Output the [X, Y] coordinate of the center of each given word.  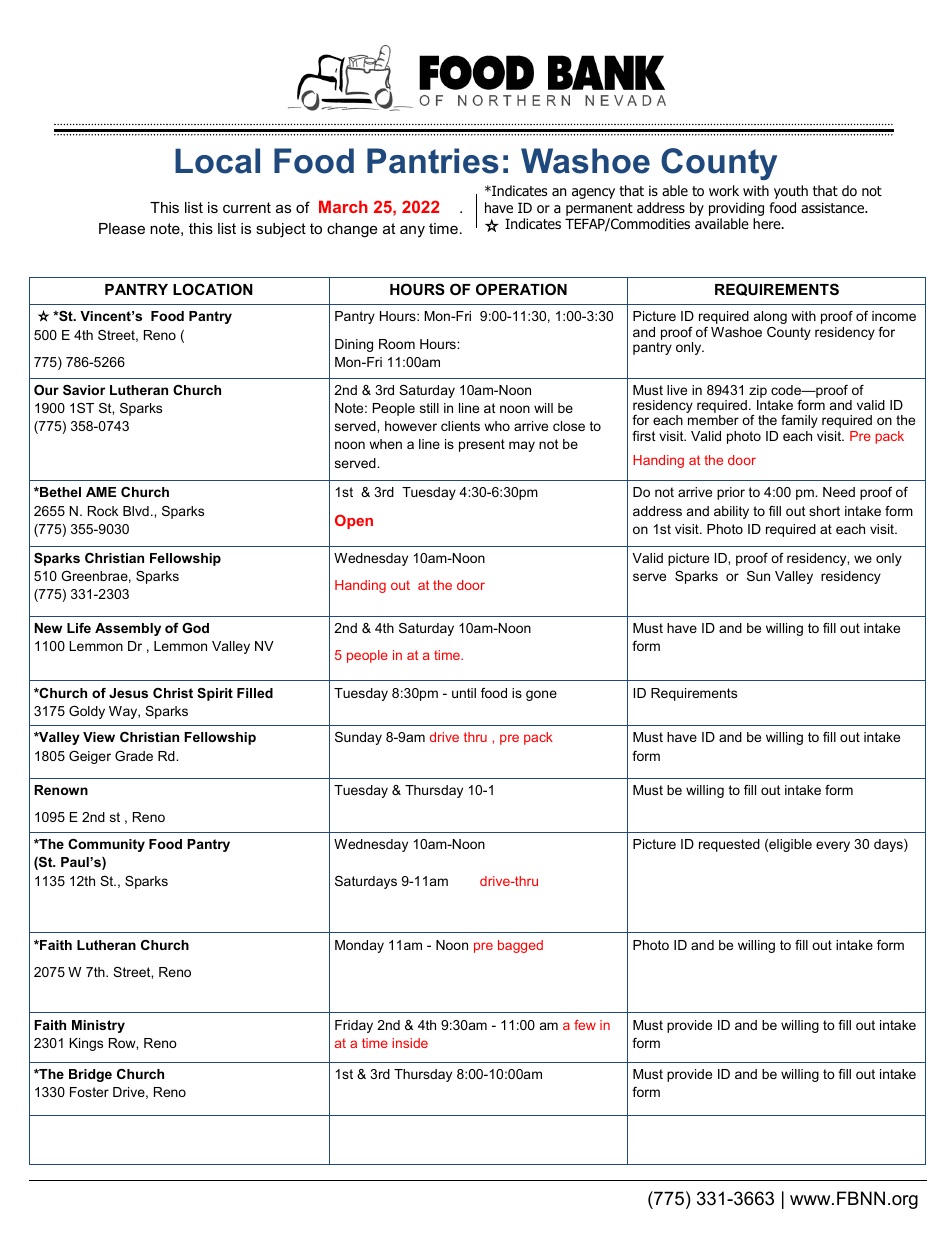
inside [410, 1043]
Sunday [358, 738]
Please [122, 228]
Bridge [90, 1075]
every [833, 846]
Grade [134, 756]
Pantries [433, 161]
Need [839, 492]
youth [791, 192]
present [482, 445]
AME [101, 492]
